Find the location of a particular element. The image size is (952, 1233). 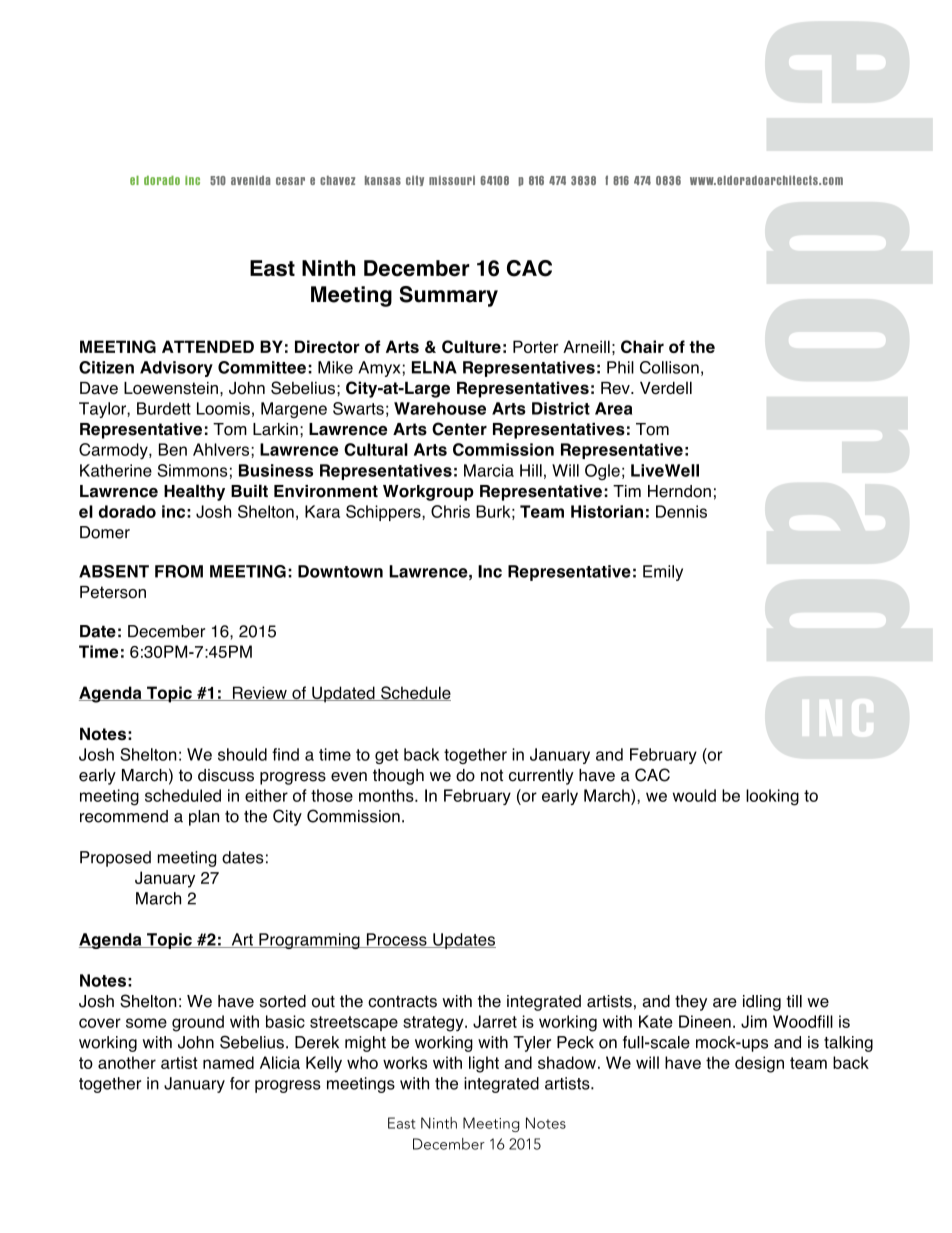

design is located at coordinates (759, 1064).
